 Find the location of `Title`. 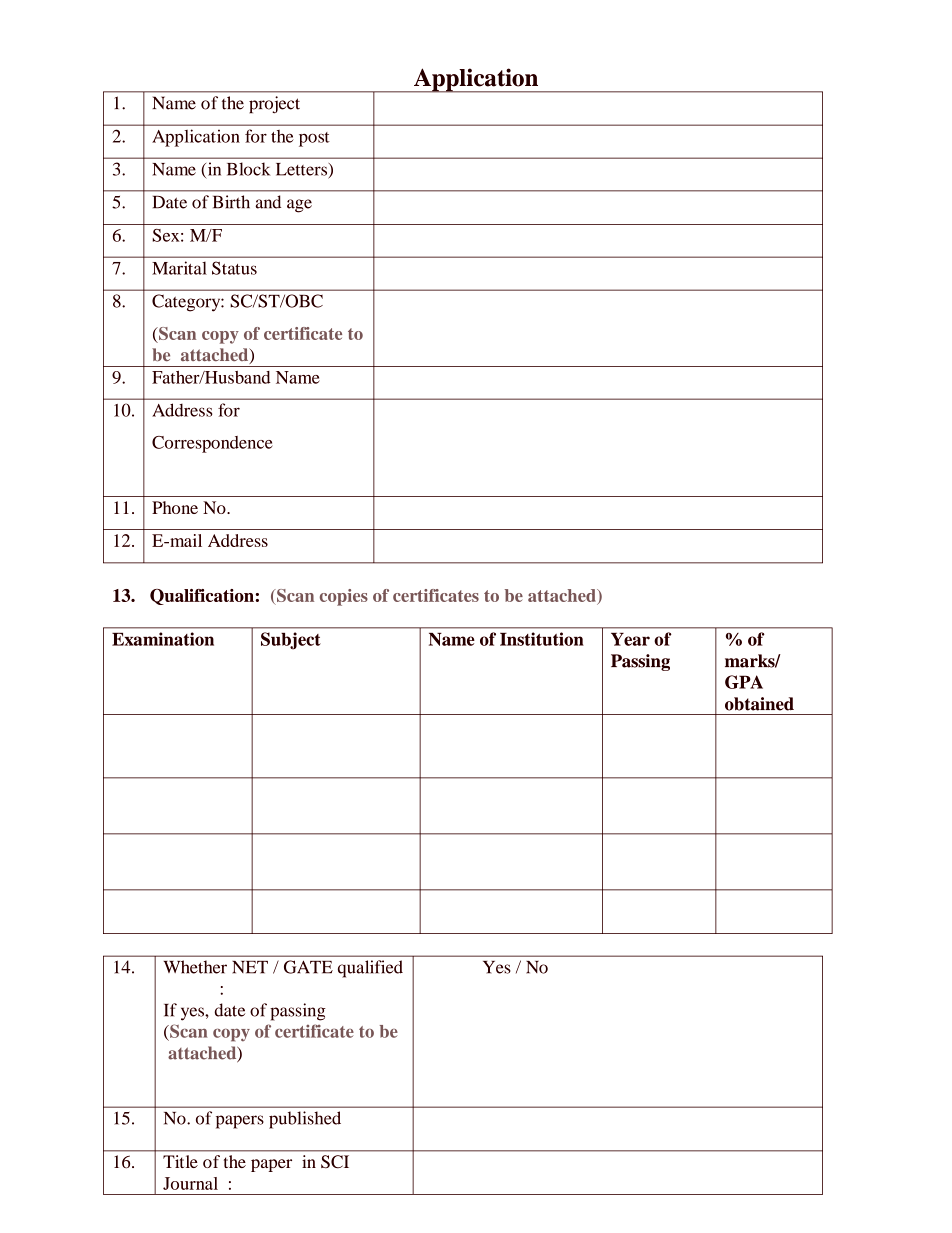

Title is located at coordinates (180, 1161).
